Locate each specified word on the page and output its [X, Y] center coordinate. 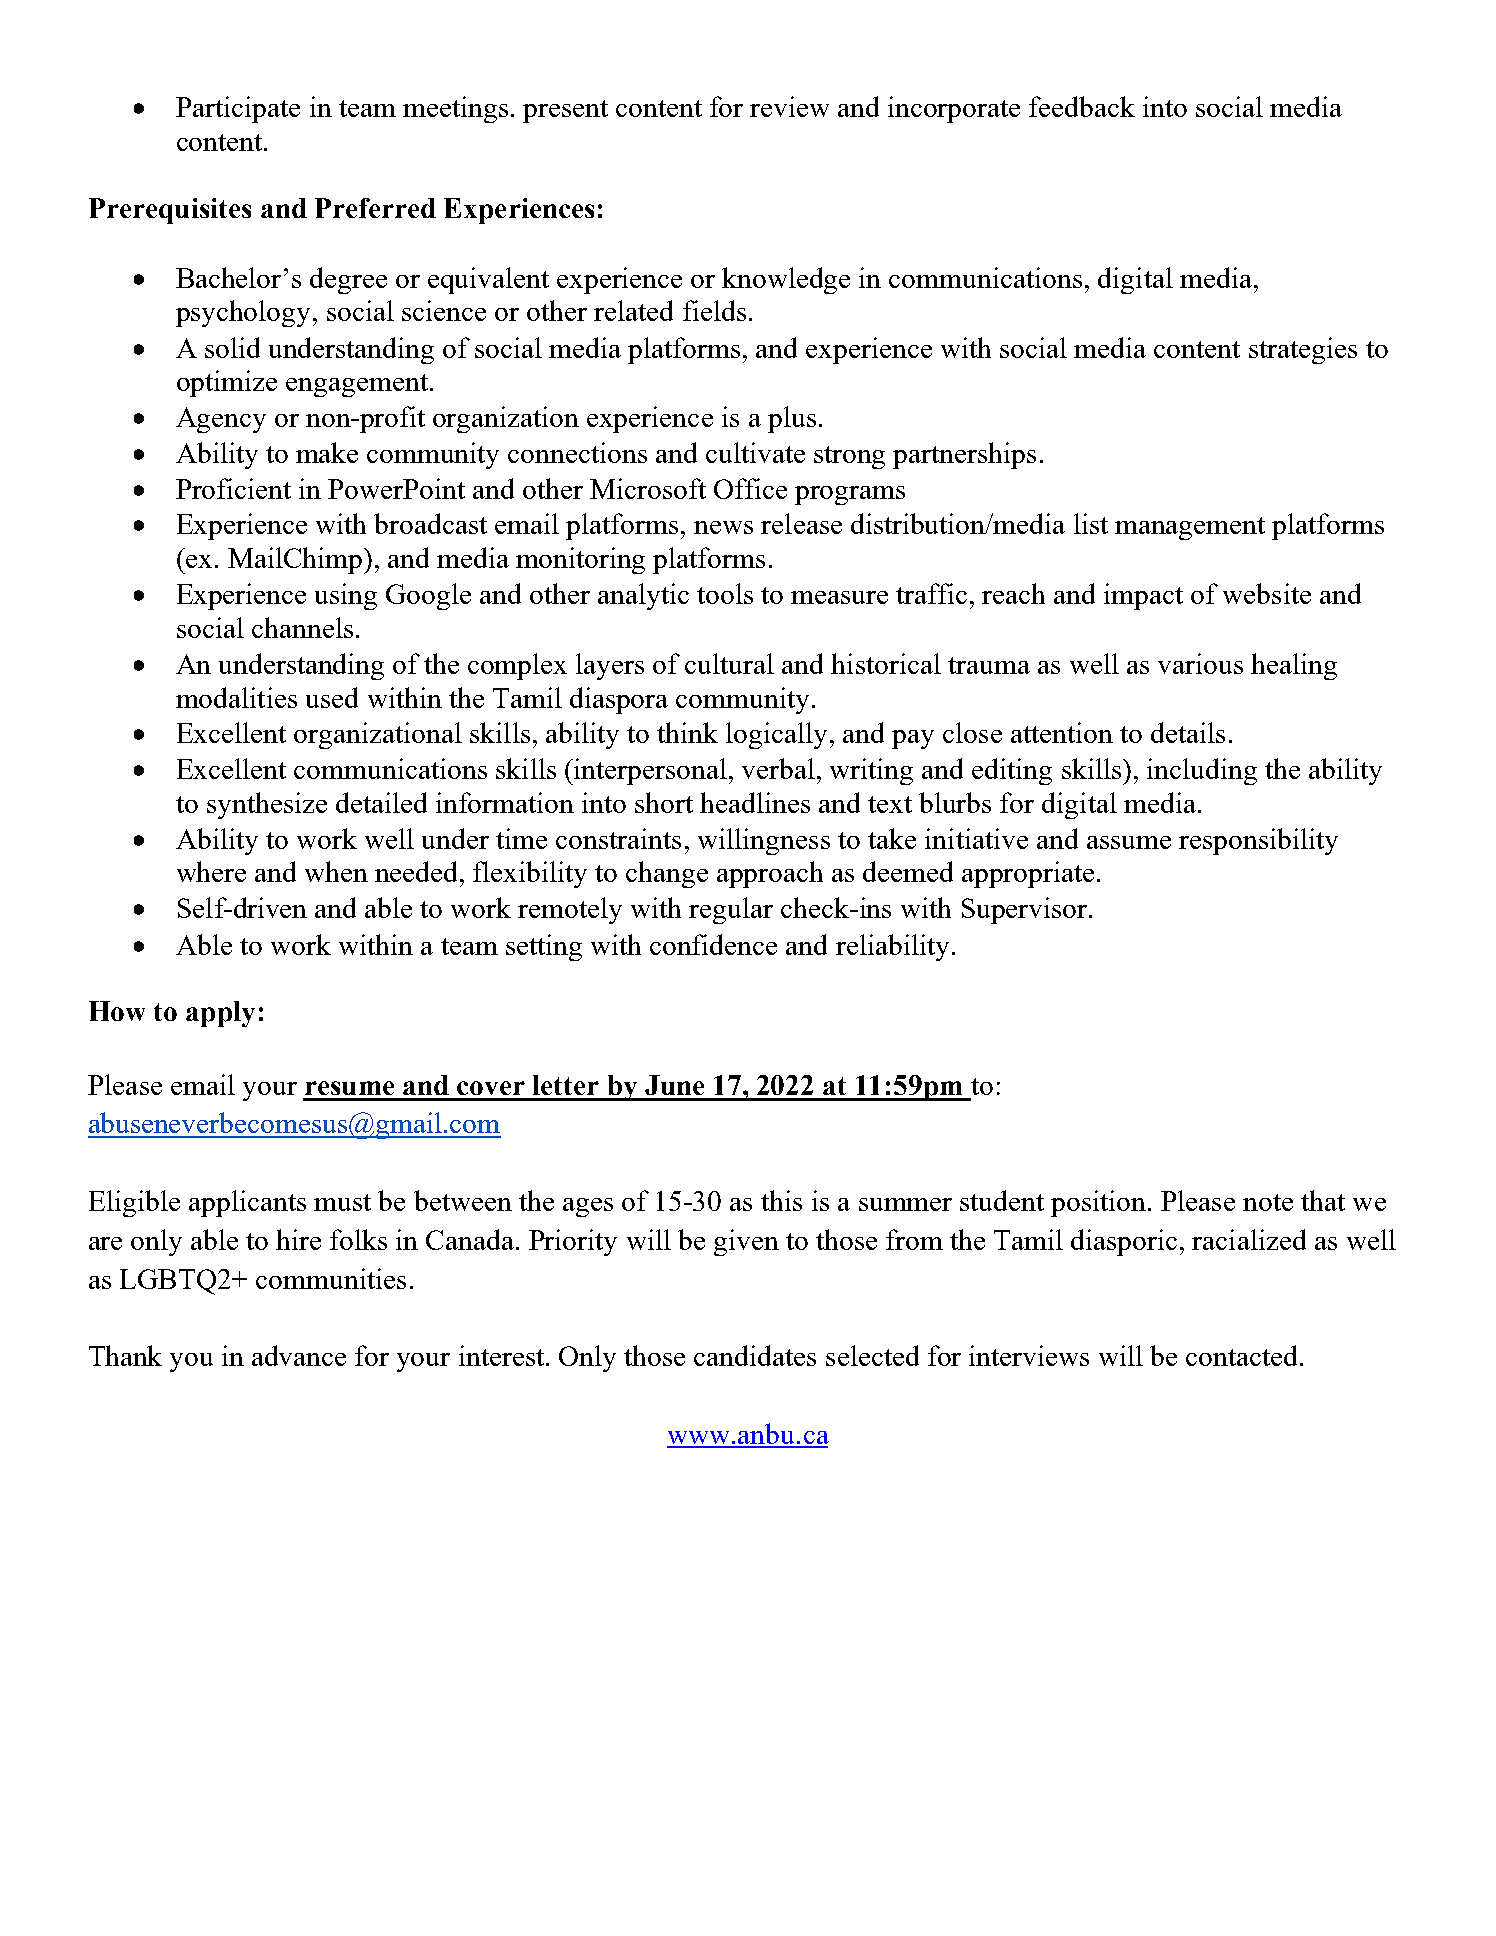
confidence [713, 944]
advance [299, 1355]
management [1190, 528]
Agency [221, 420]
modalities [236, 697]
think [687, 732]
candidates [755, 1355]
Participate [238, 109]
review [789, 106]
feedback [1082, 106]
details [1188, 732]
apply [220, 1014]
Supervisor [1024, 910]
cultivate [755, 452]
